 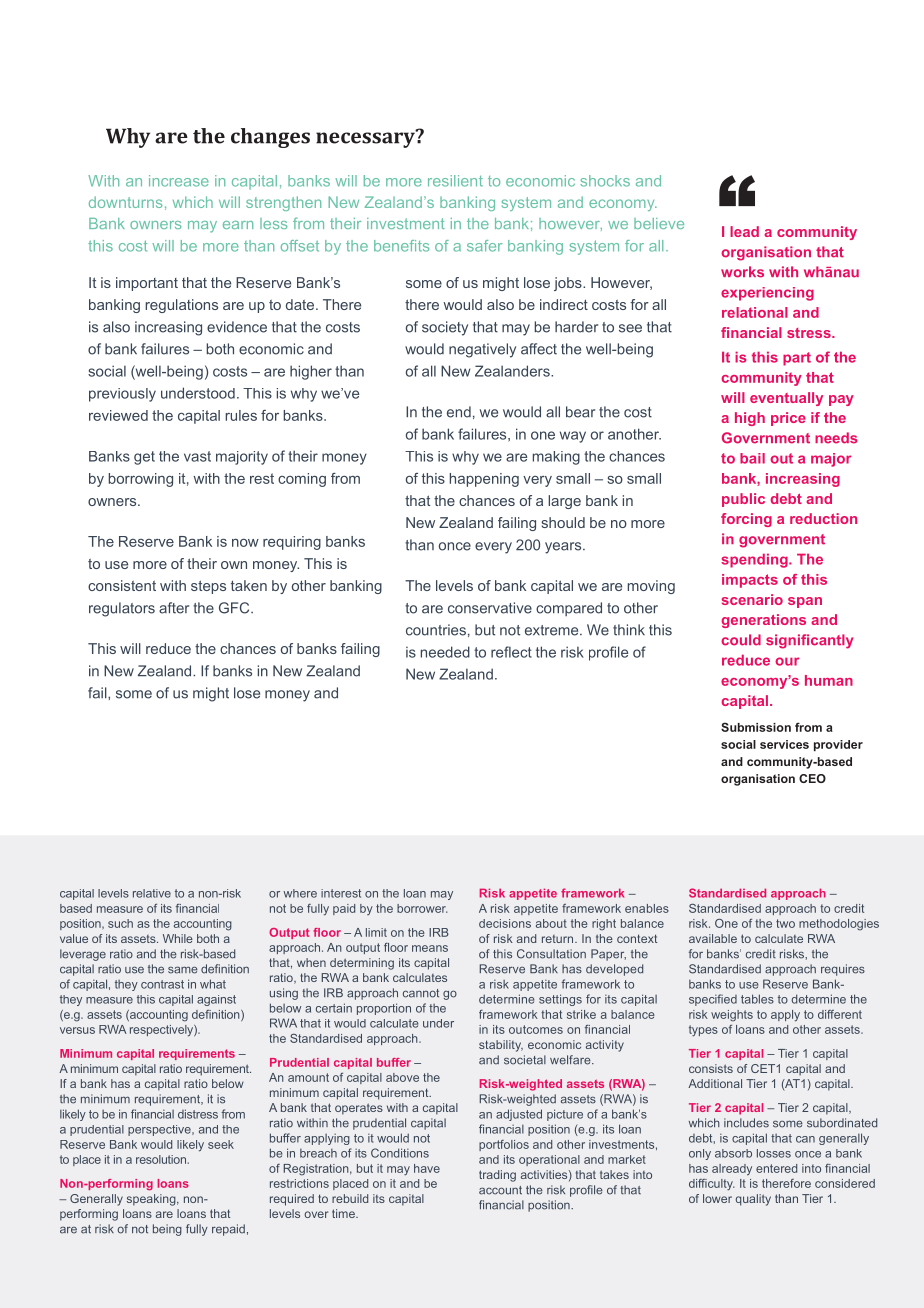 What do you see at coordinates (427, 1168) in the screenshot?
I see `have` at bounding box center [427, 1168].
